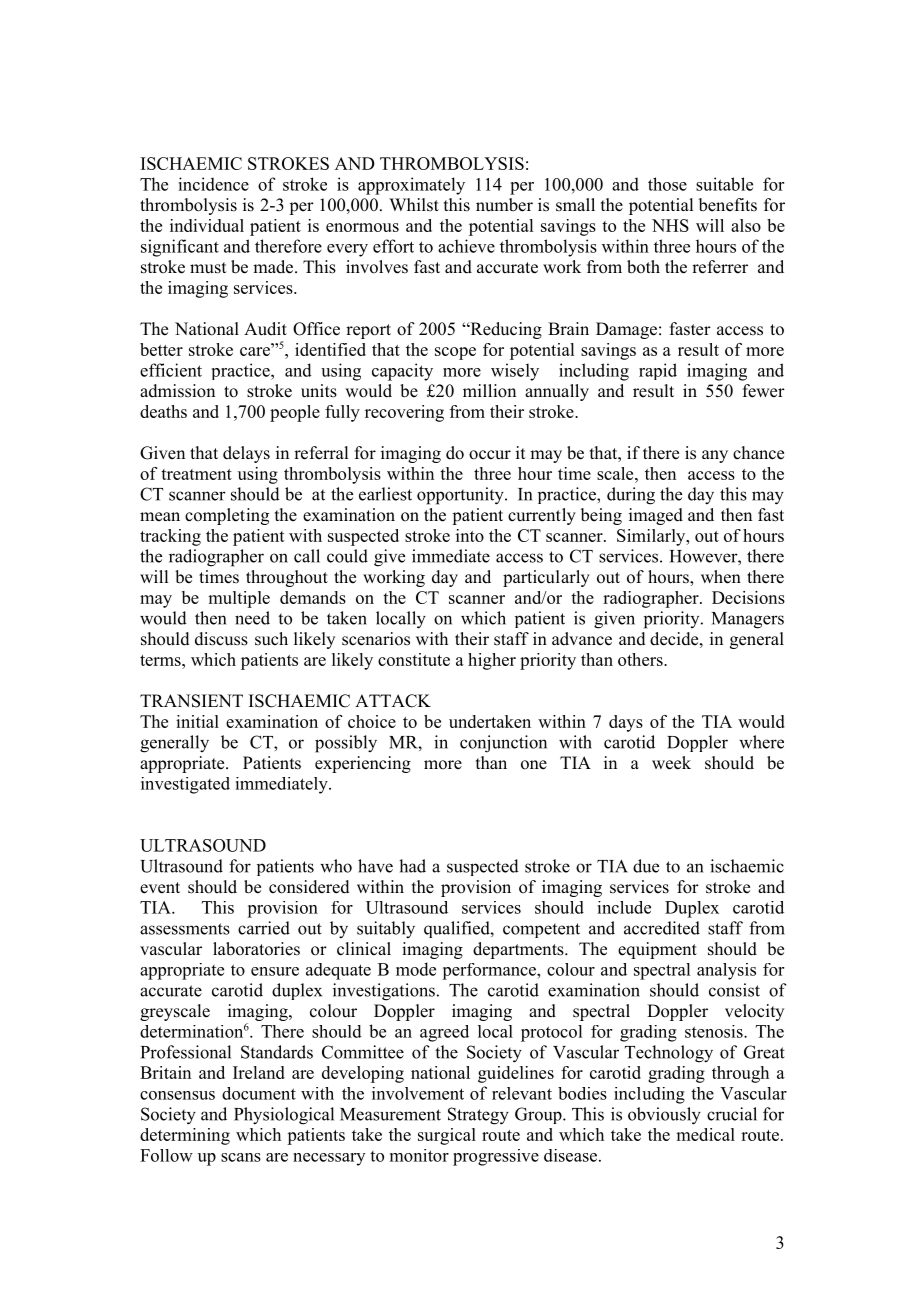 Image resolution: width=924 pixels, height=1308 pixels. Describe the element at coordinates (207, 225) in the document. I see `individual` at that location.
